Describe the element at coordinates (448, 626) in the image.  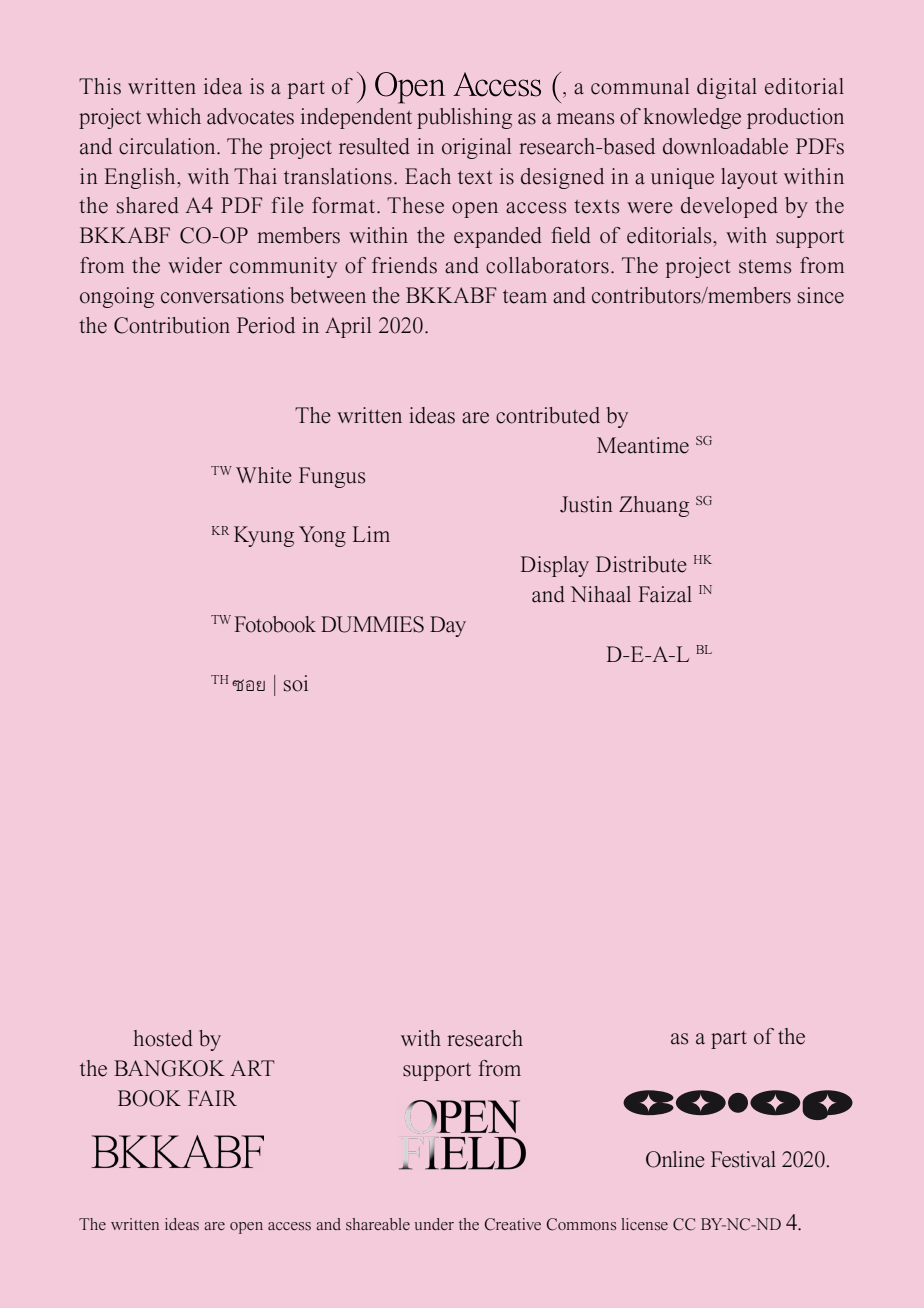
I see `Day` at that location.
